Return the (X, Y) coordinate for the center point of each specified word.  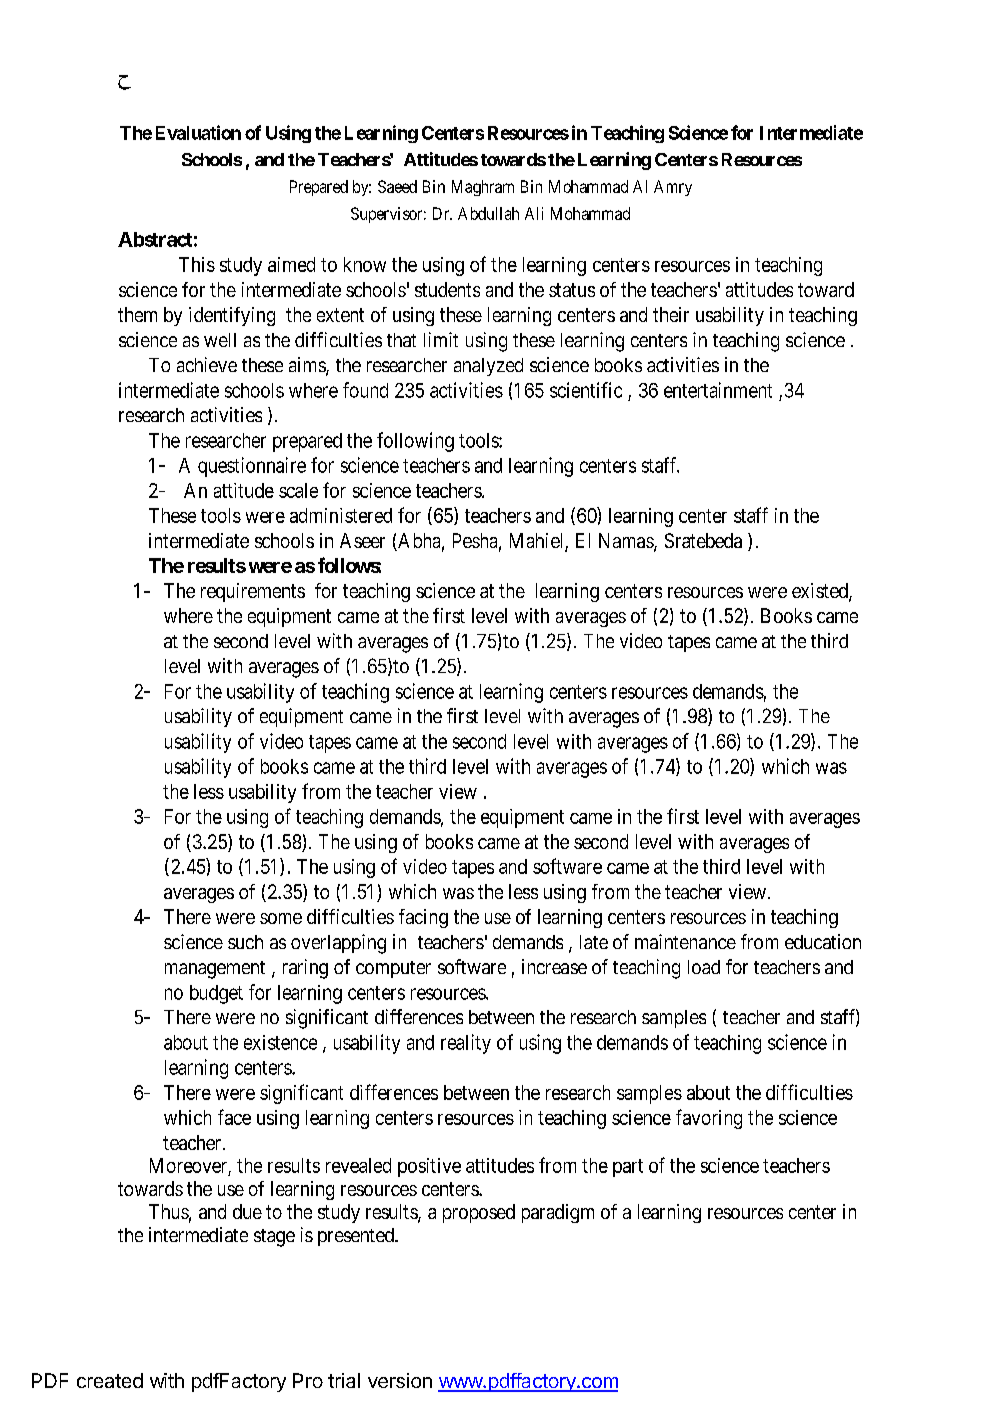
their (671, 314)
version (400, 1380)
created (110, 1380)
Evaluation (198, 132)
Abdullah (488, 213)
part (628, 1168)
